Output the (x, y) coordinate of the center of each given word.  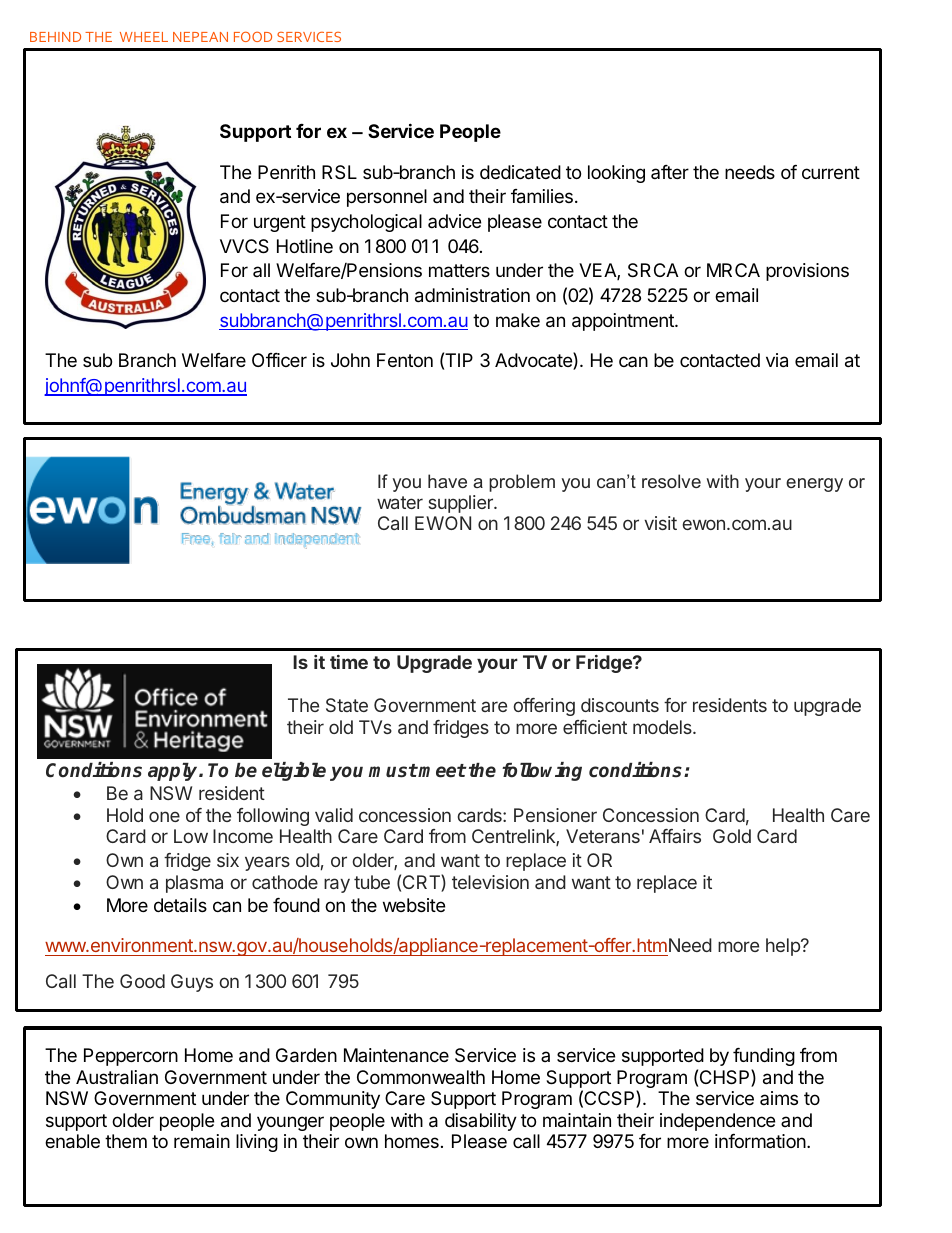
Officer (279, 360)
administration (472, 295)
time (349, 662)
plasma (194, 884)
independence (717, 1122)
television (490, 882)
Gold (732, 836)
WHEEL (144, 37)
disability (481, 1122)
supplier (461, 504)
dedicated (520, 172)
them (126, 1141)
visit (660, 523)
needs (750, 172)
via (777, 360)
